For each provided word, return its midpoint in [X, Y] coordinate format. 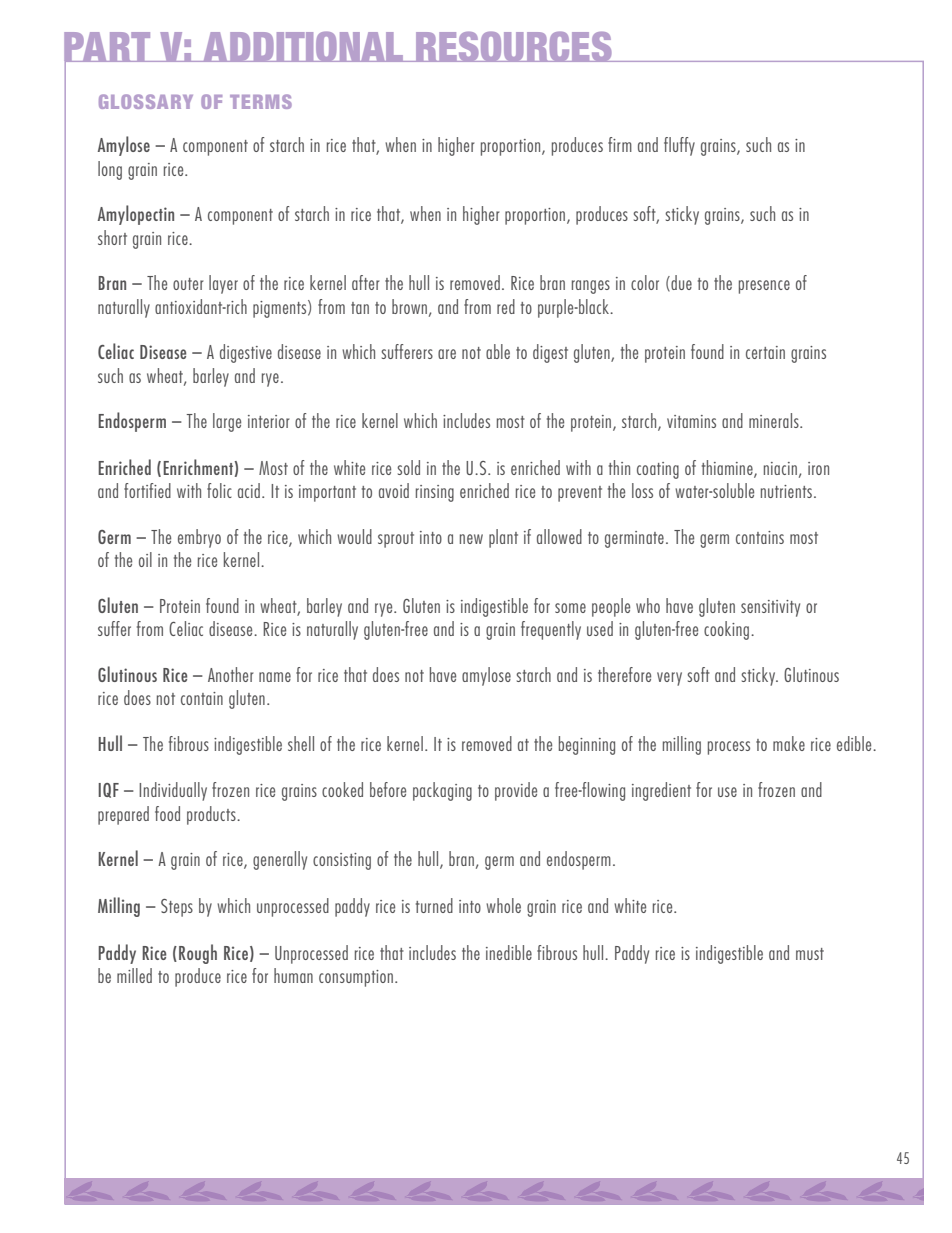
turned [434, 905]
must [810, 954]
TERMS [261, 101]
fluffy [679, 146]
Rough [198, 954]
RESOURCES [514, 46]
